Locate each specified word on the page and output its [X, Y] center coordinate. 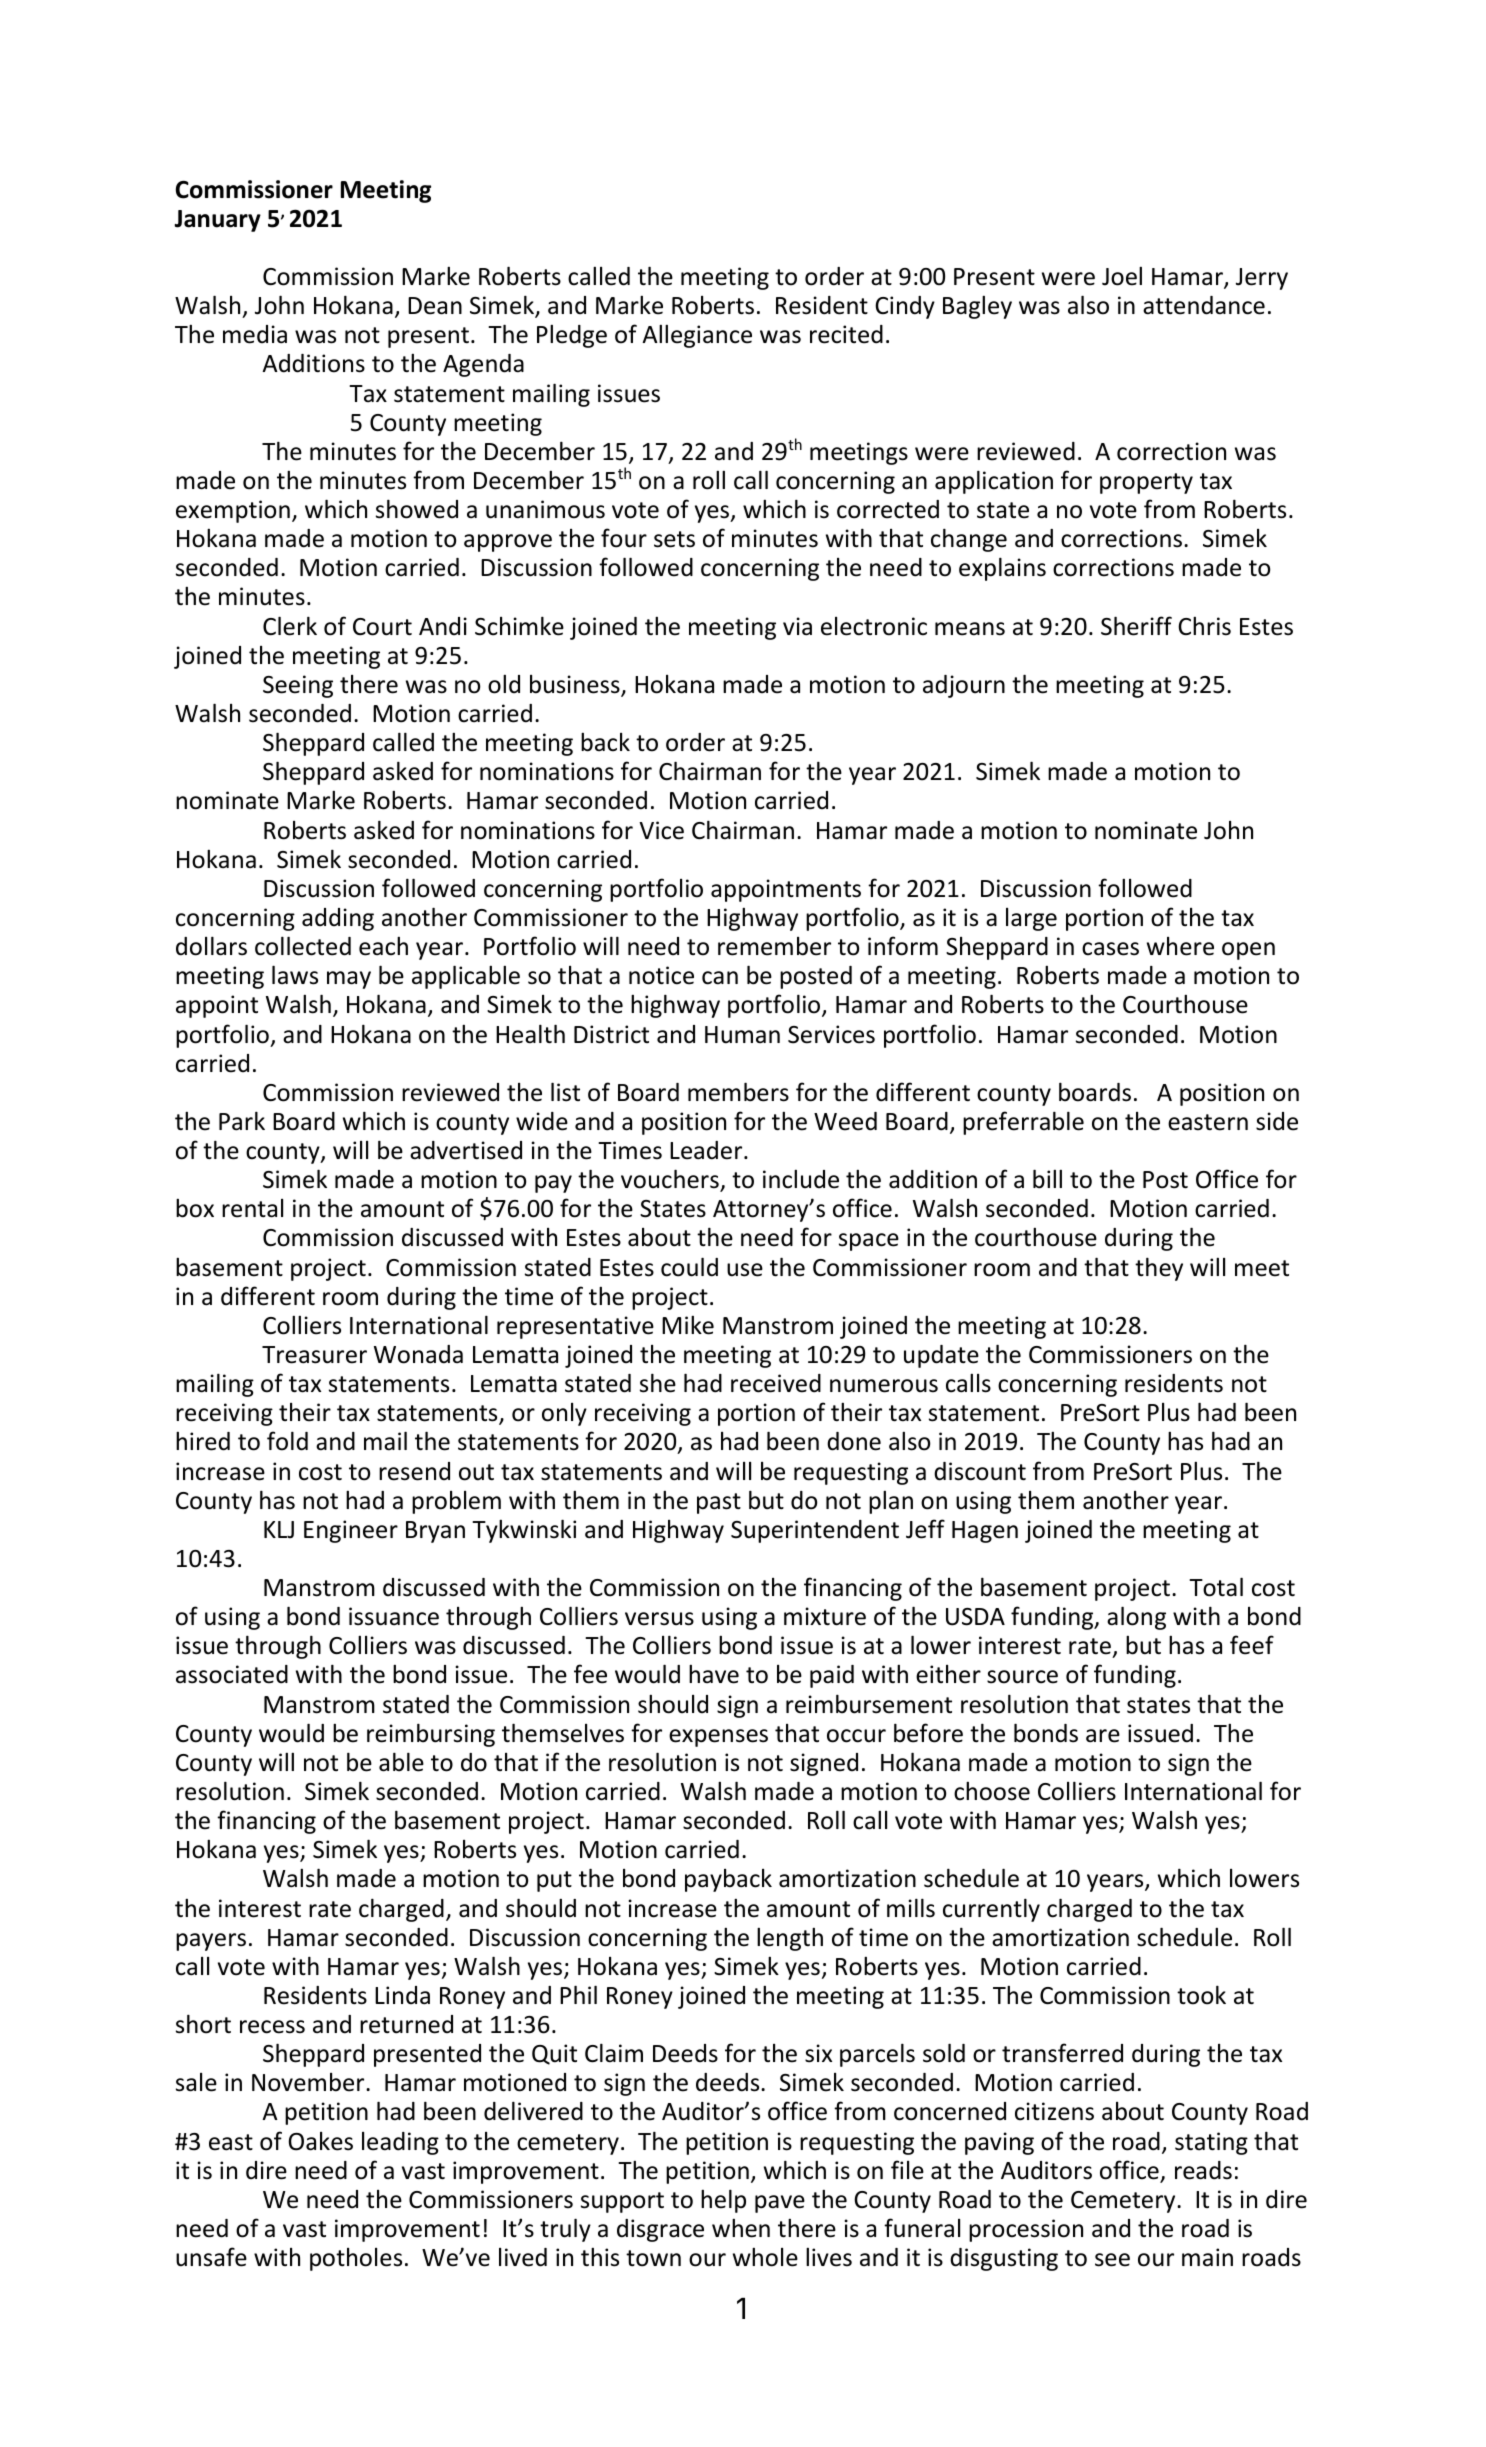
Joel [1122, 276]
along [1136, 1618]
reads [1203, 2170]
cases [1110, 949]
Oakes [321, 2141]
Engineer [351, 1531]
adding [338, 919]
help [723, 2201]
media [255, 334]
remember [774, 946]
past [719, 1503]
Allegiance [697, 336]
